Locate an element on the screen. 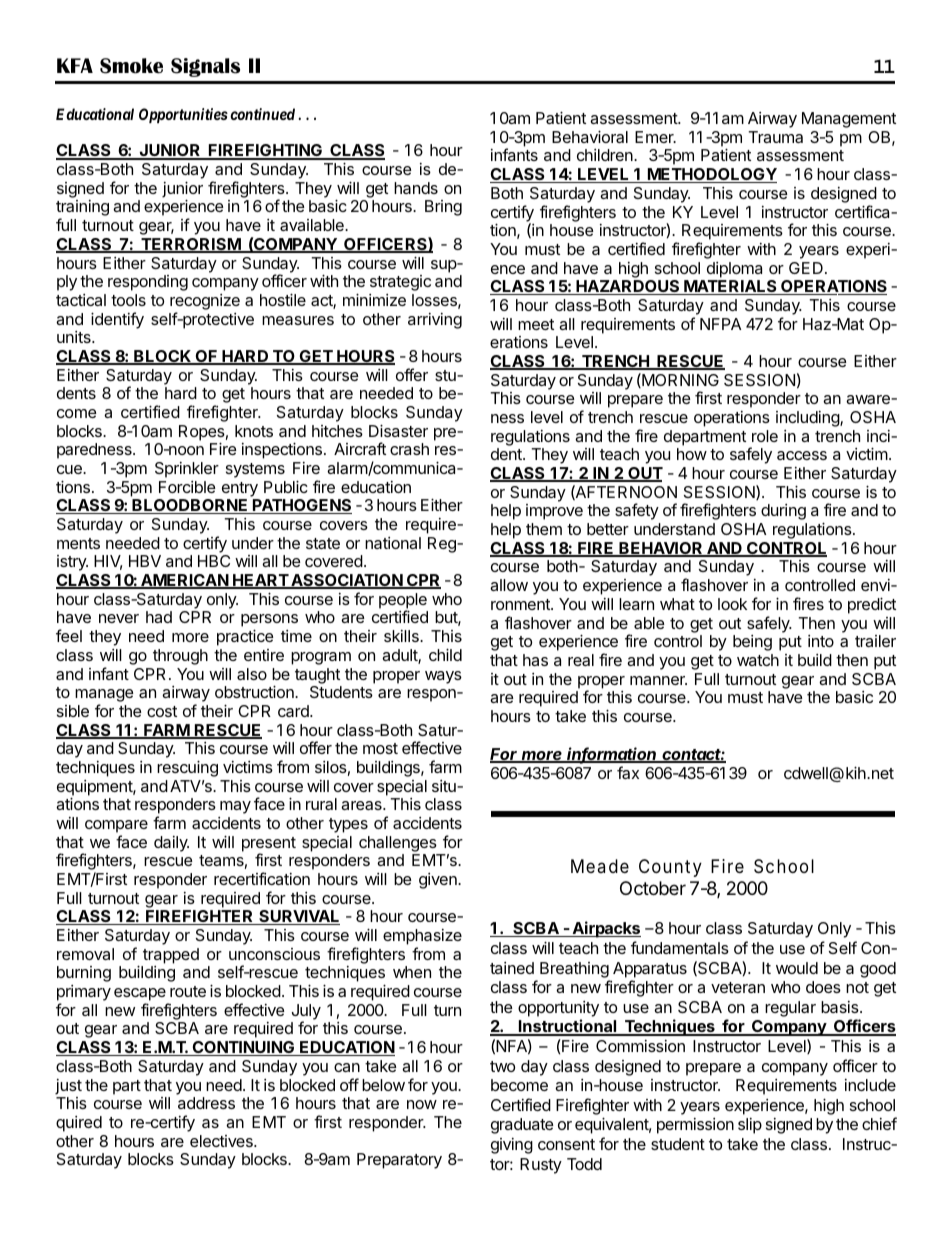 This screenshot has width=952, height=1233. had is located at coordinates (159, 617).
